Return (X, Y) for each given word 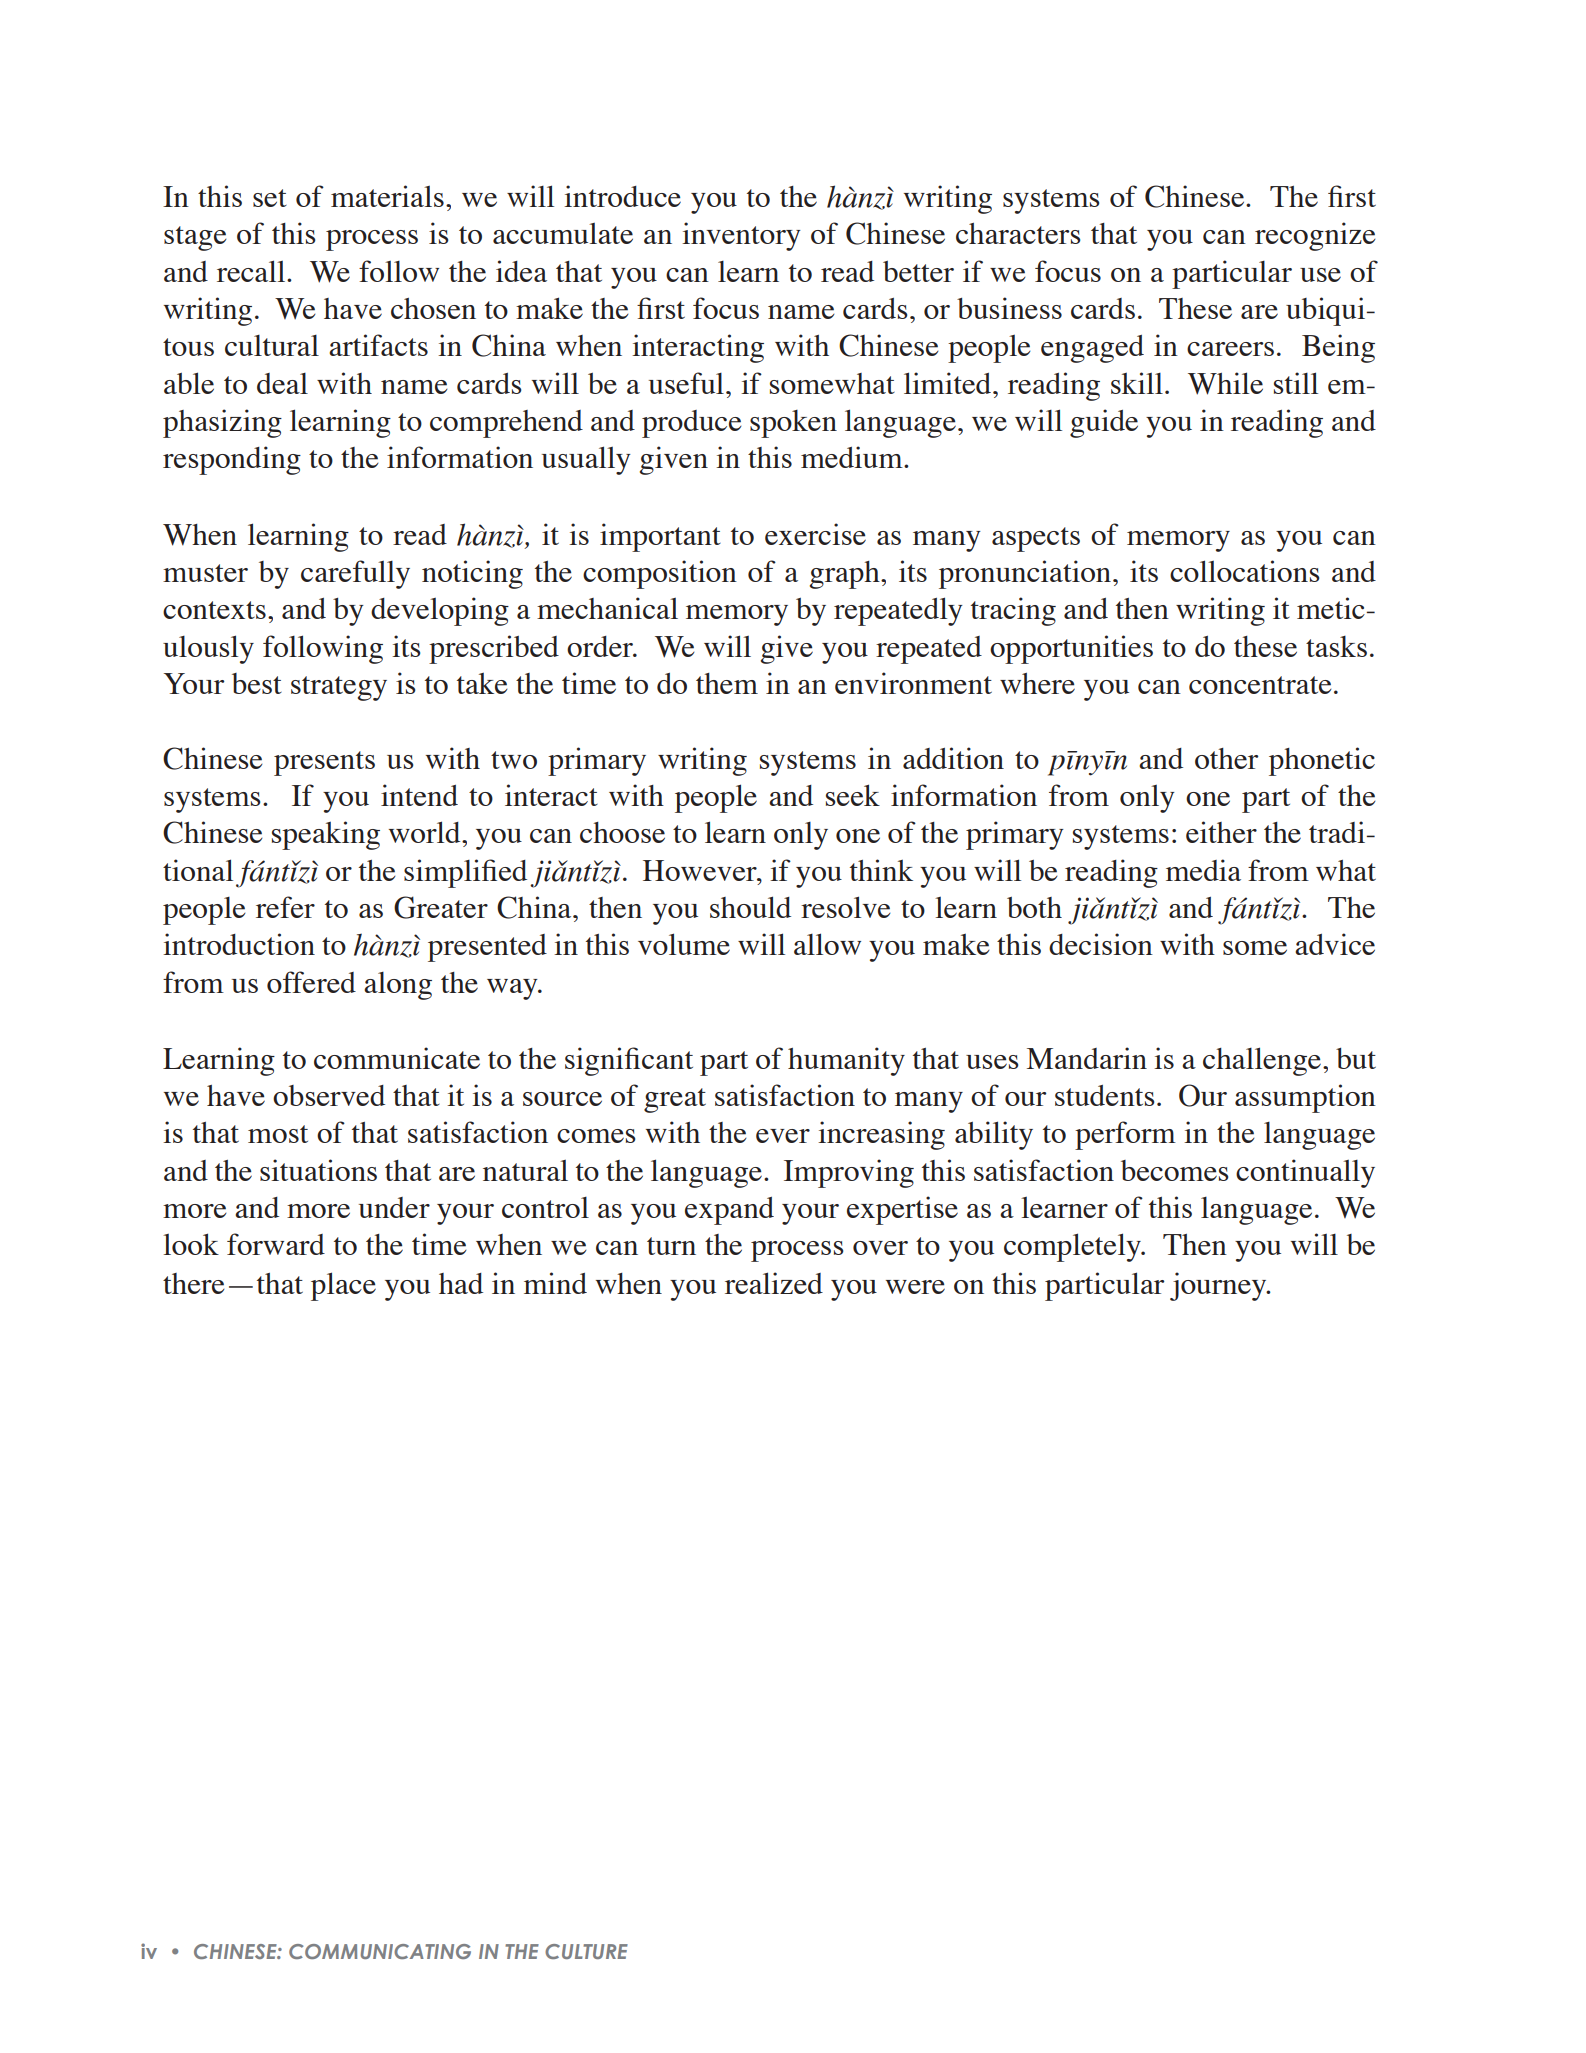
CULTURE (586, 1951)
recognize (1315, 236)
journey (1219, 1286)
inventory (741, 236)
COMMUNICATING (380, 1951)
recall (252, 271)
